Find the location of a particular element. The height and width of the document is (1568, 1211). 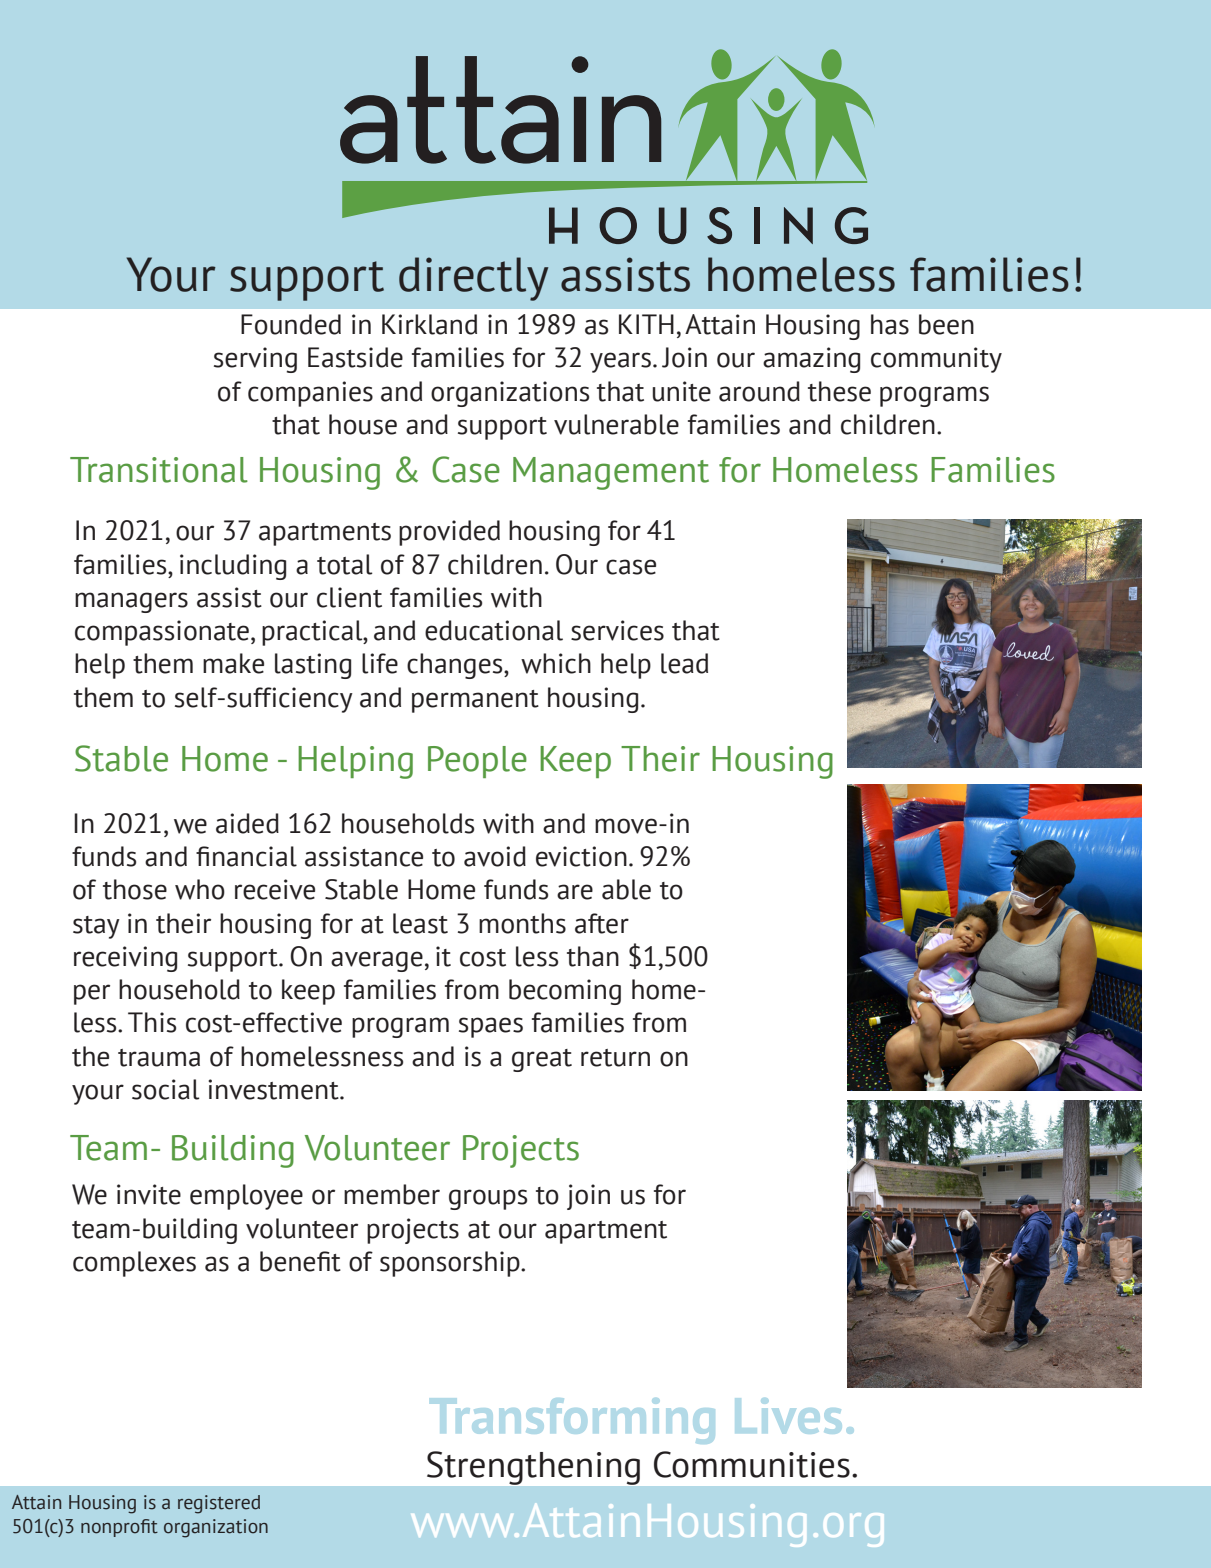

directly is located at coordinates (473, 279).
